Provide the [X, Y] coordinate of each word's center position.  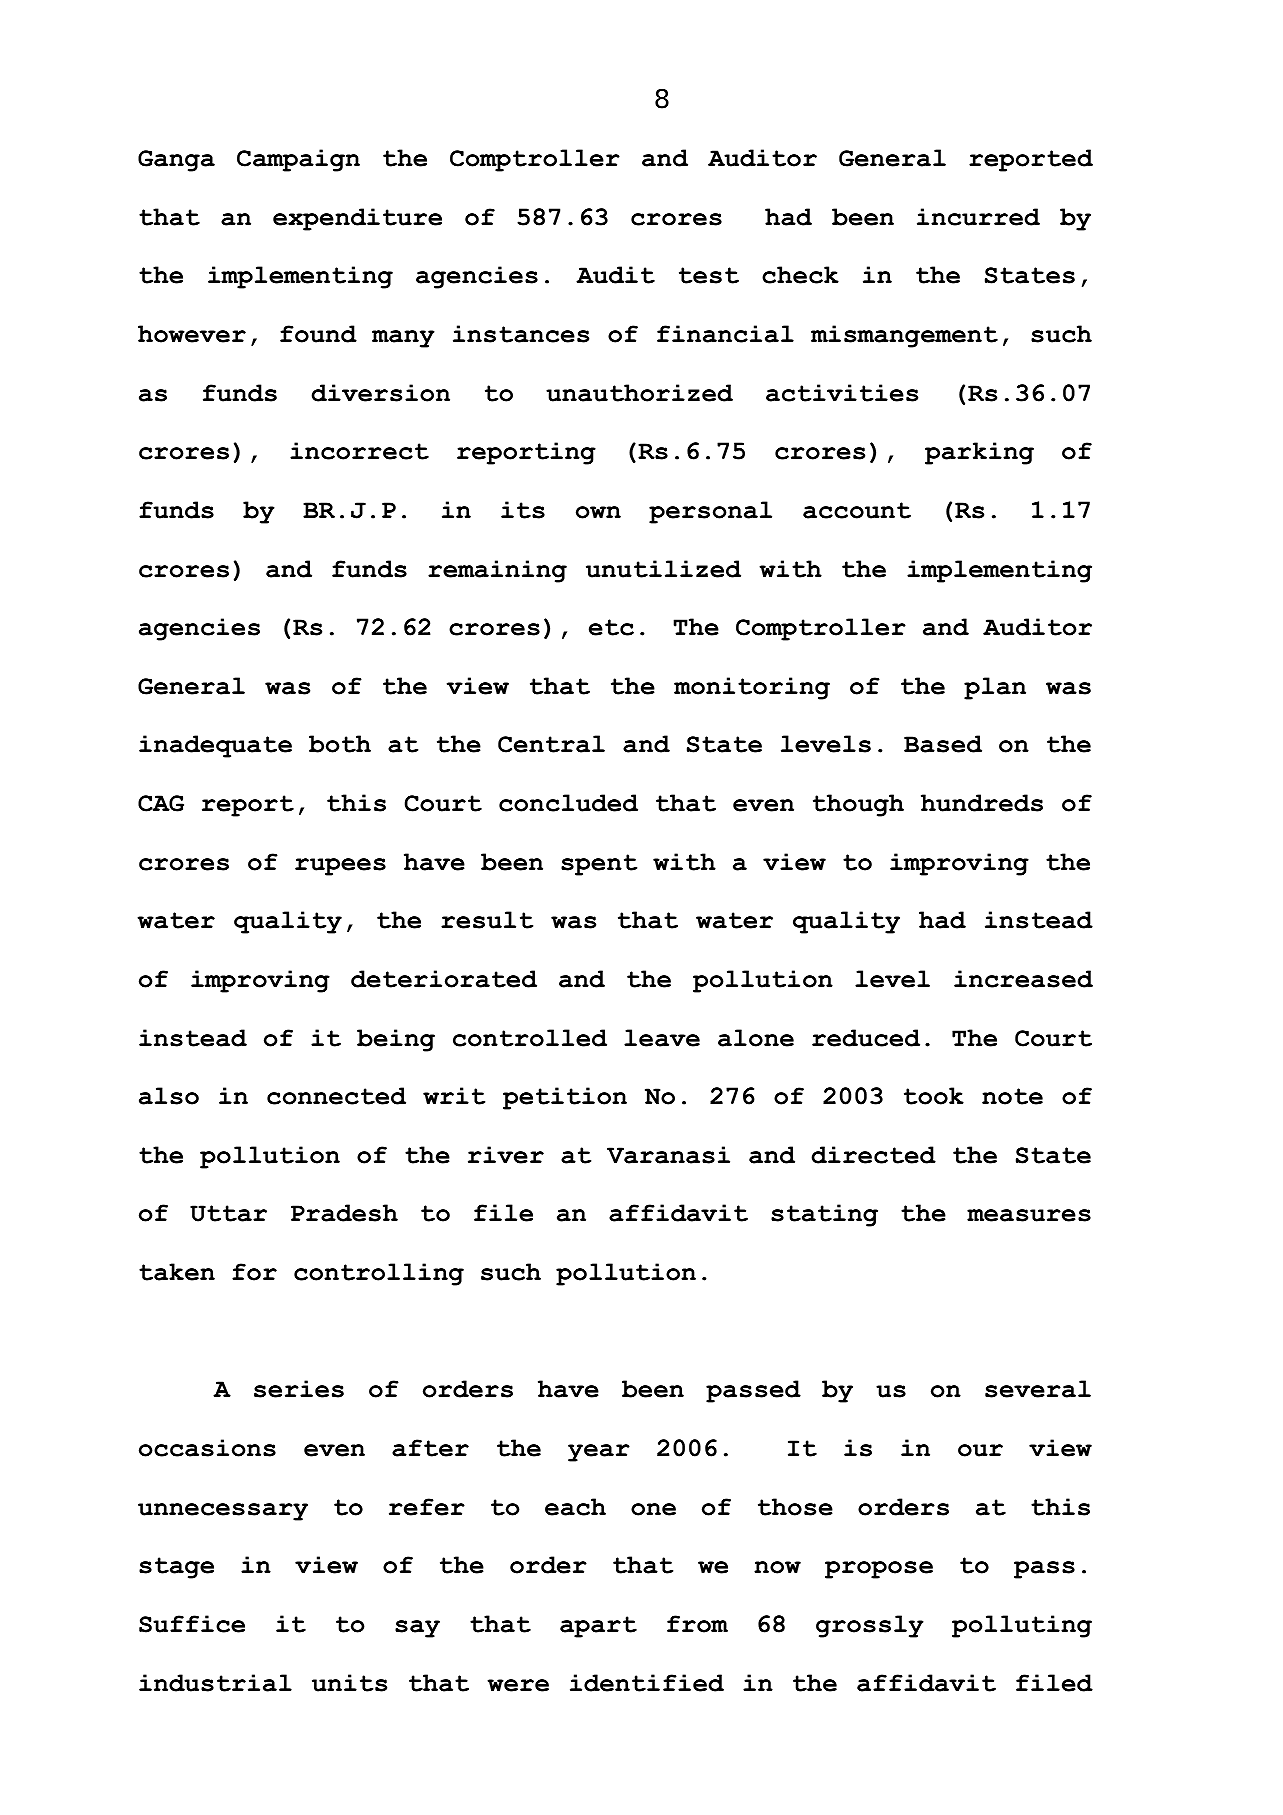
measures [1029, 1215]
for [254, 1272]
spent [599, 865]
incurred [978, 217]
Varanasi [668, 1155]
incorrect [359, 451]
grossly [870, 1626]
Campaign [298, 160]
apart [598, 1627]
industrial [215, 1683]
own [598, 512]
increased [1023, 979]
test [709, 275]
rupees [340, 867]
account [857, 510]
